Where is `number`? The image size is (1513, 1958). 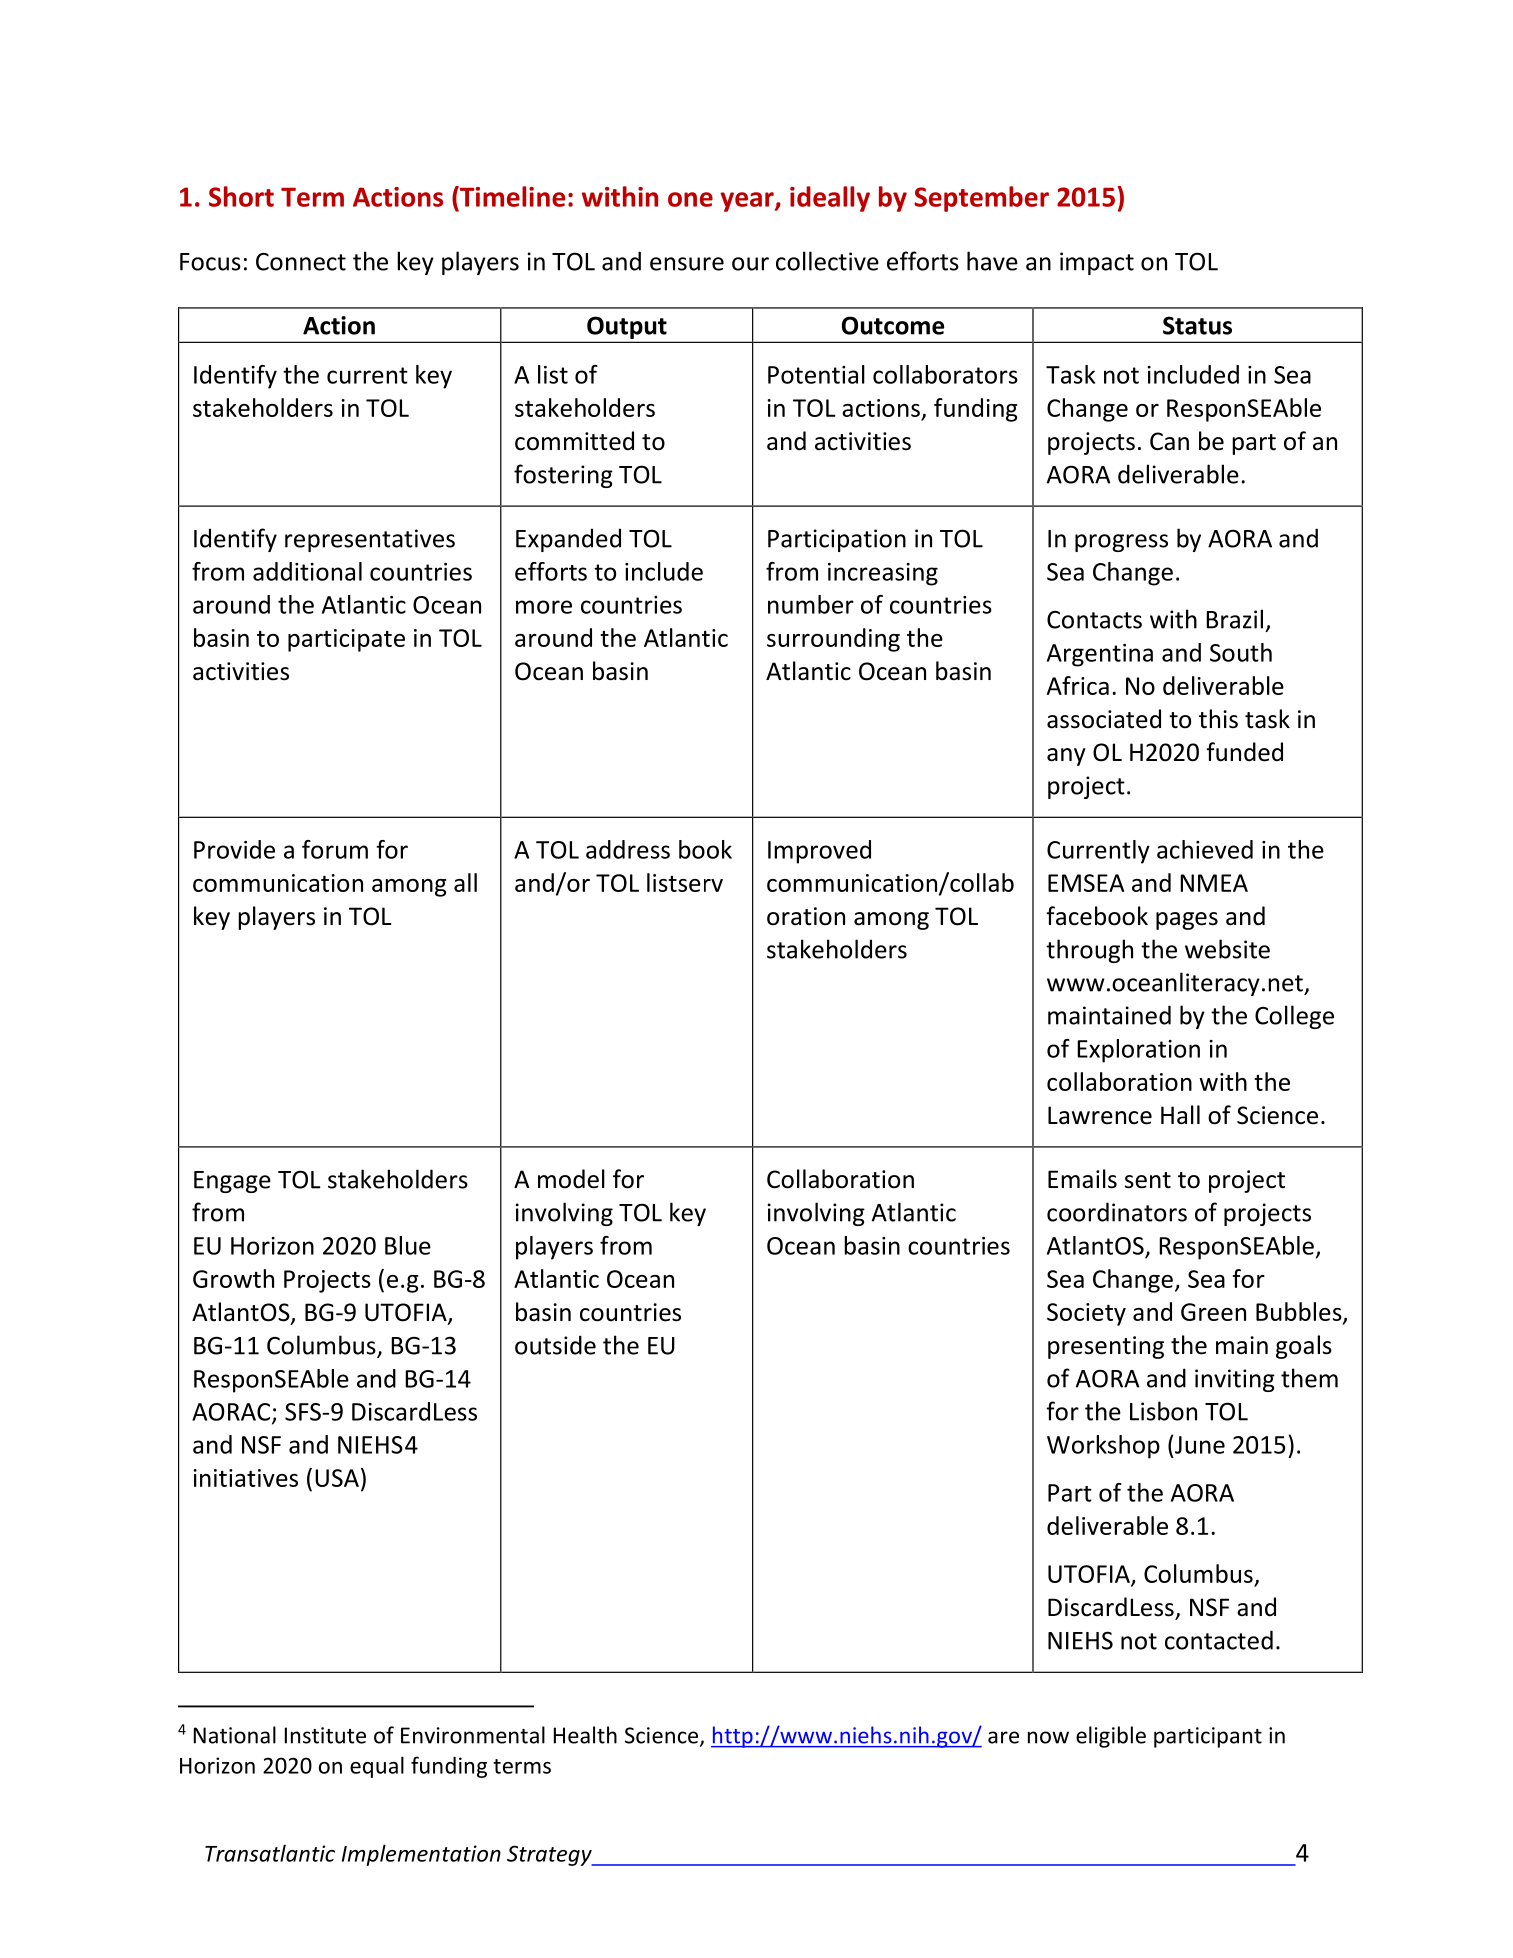
number is located at coordinates (811, 604).
